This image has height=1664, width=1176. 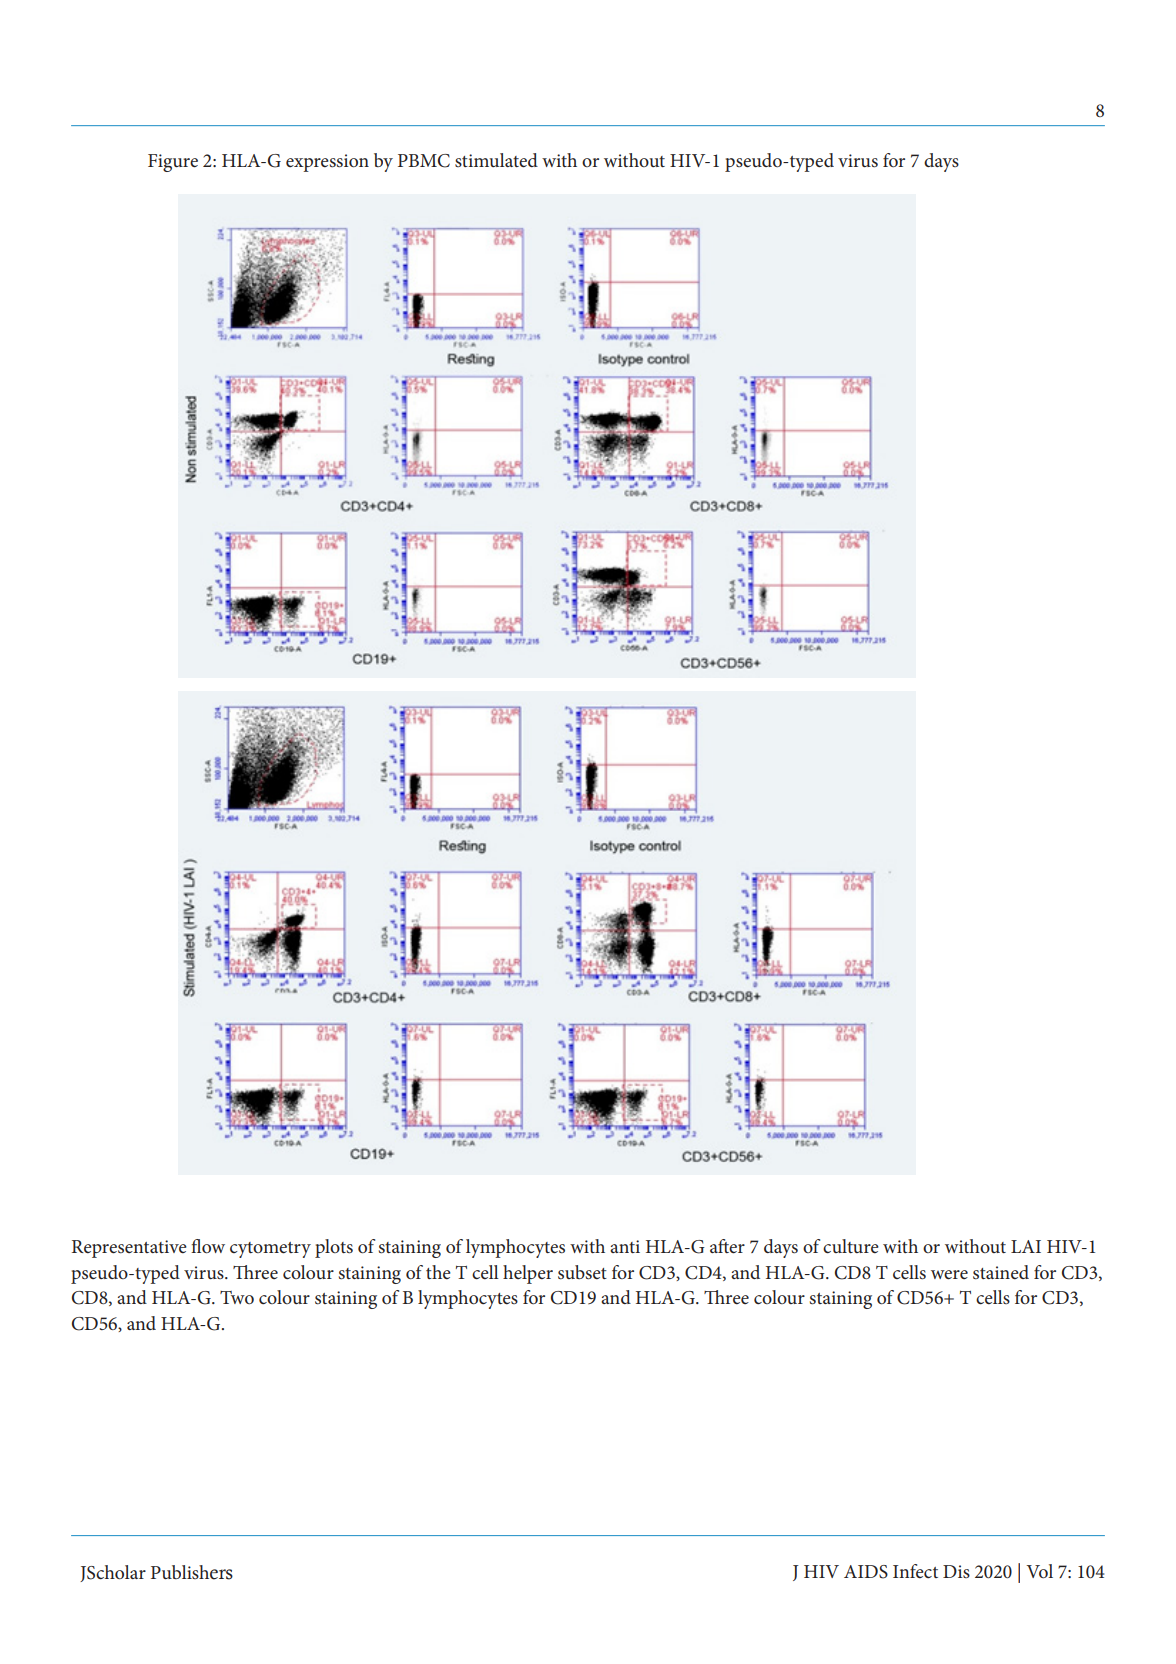 What do you see at coordinates (270, 1250) in the image?
I see `cytometry` at bounding box center [270, 1250].
